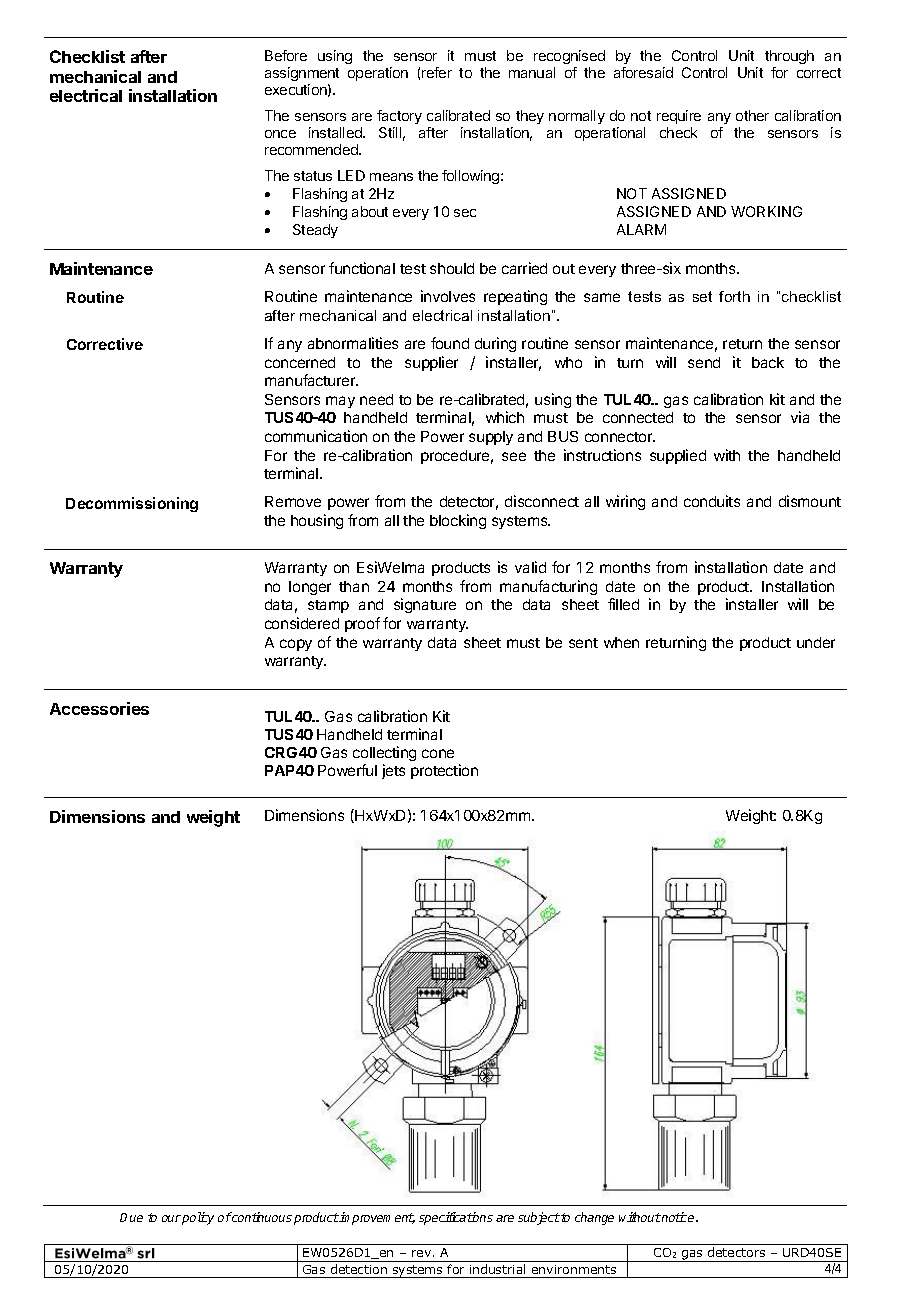 This screenshot has width=924, height=1308. What do you see at coordinates (99, 708) in the screenshot?
I see `Accessories` at bounding box center [99, 708].
